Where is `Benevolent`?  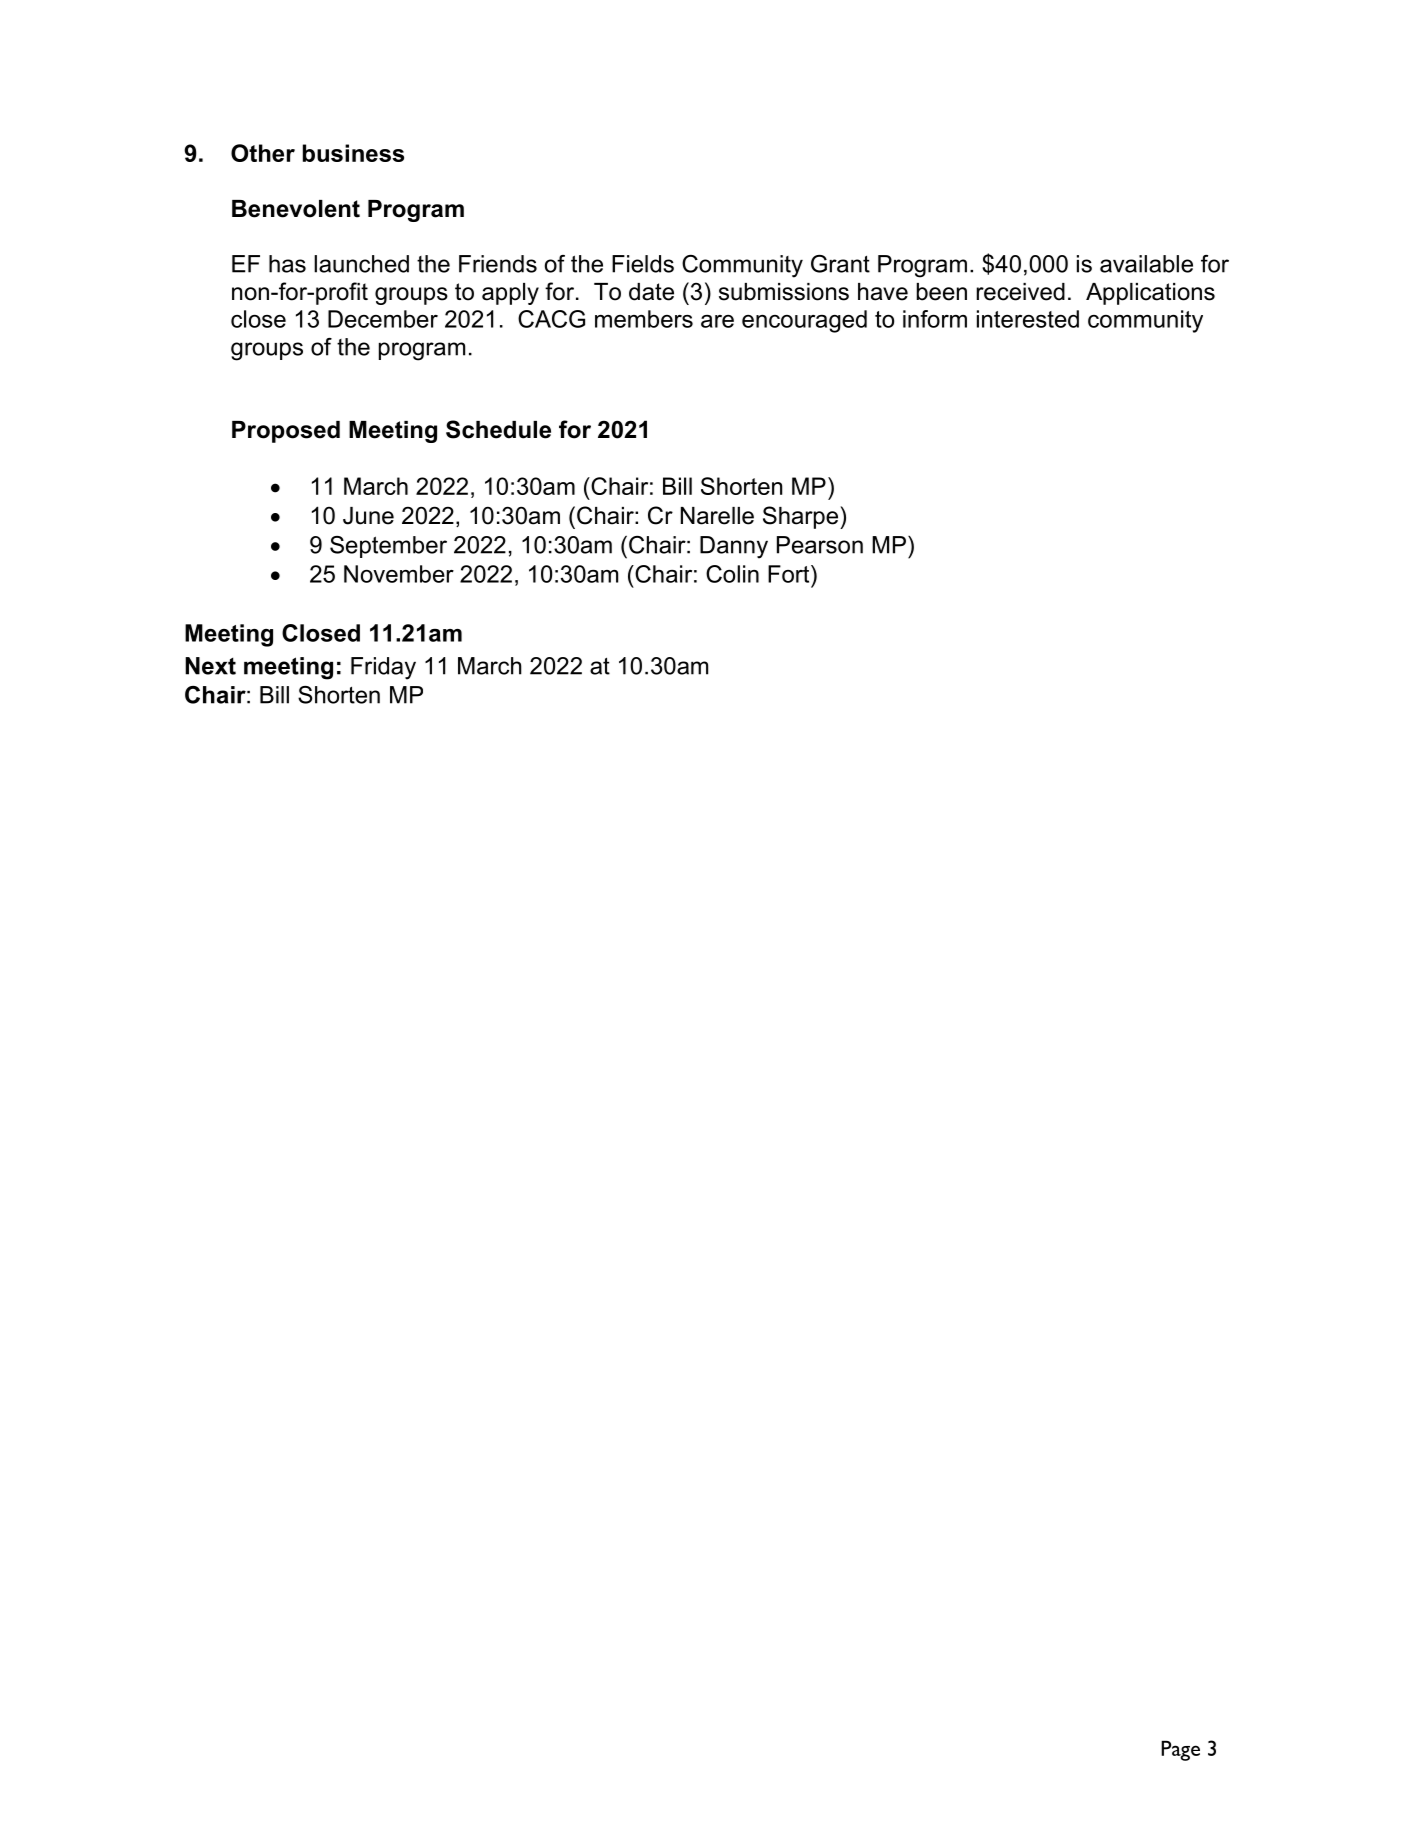
Benevolent is located at coordinates (296, 209).
